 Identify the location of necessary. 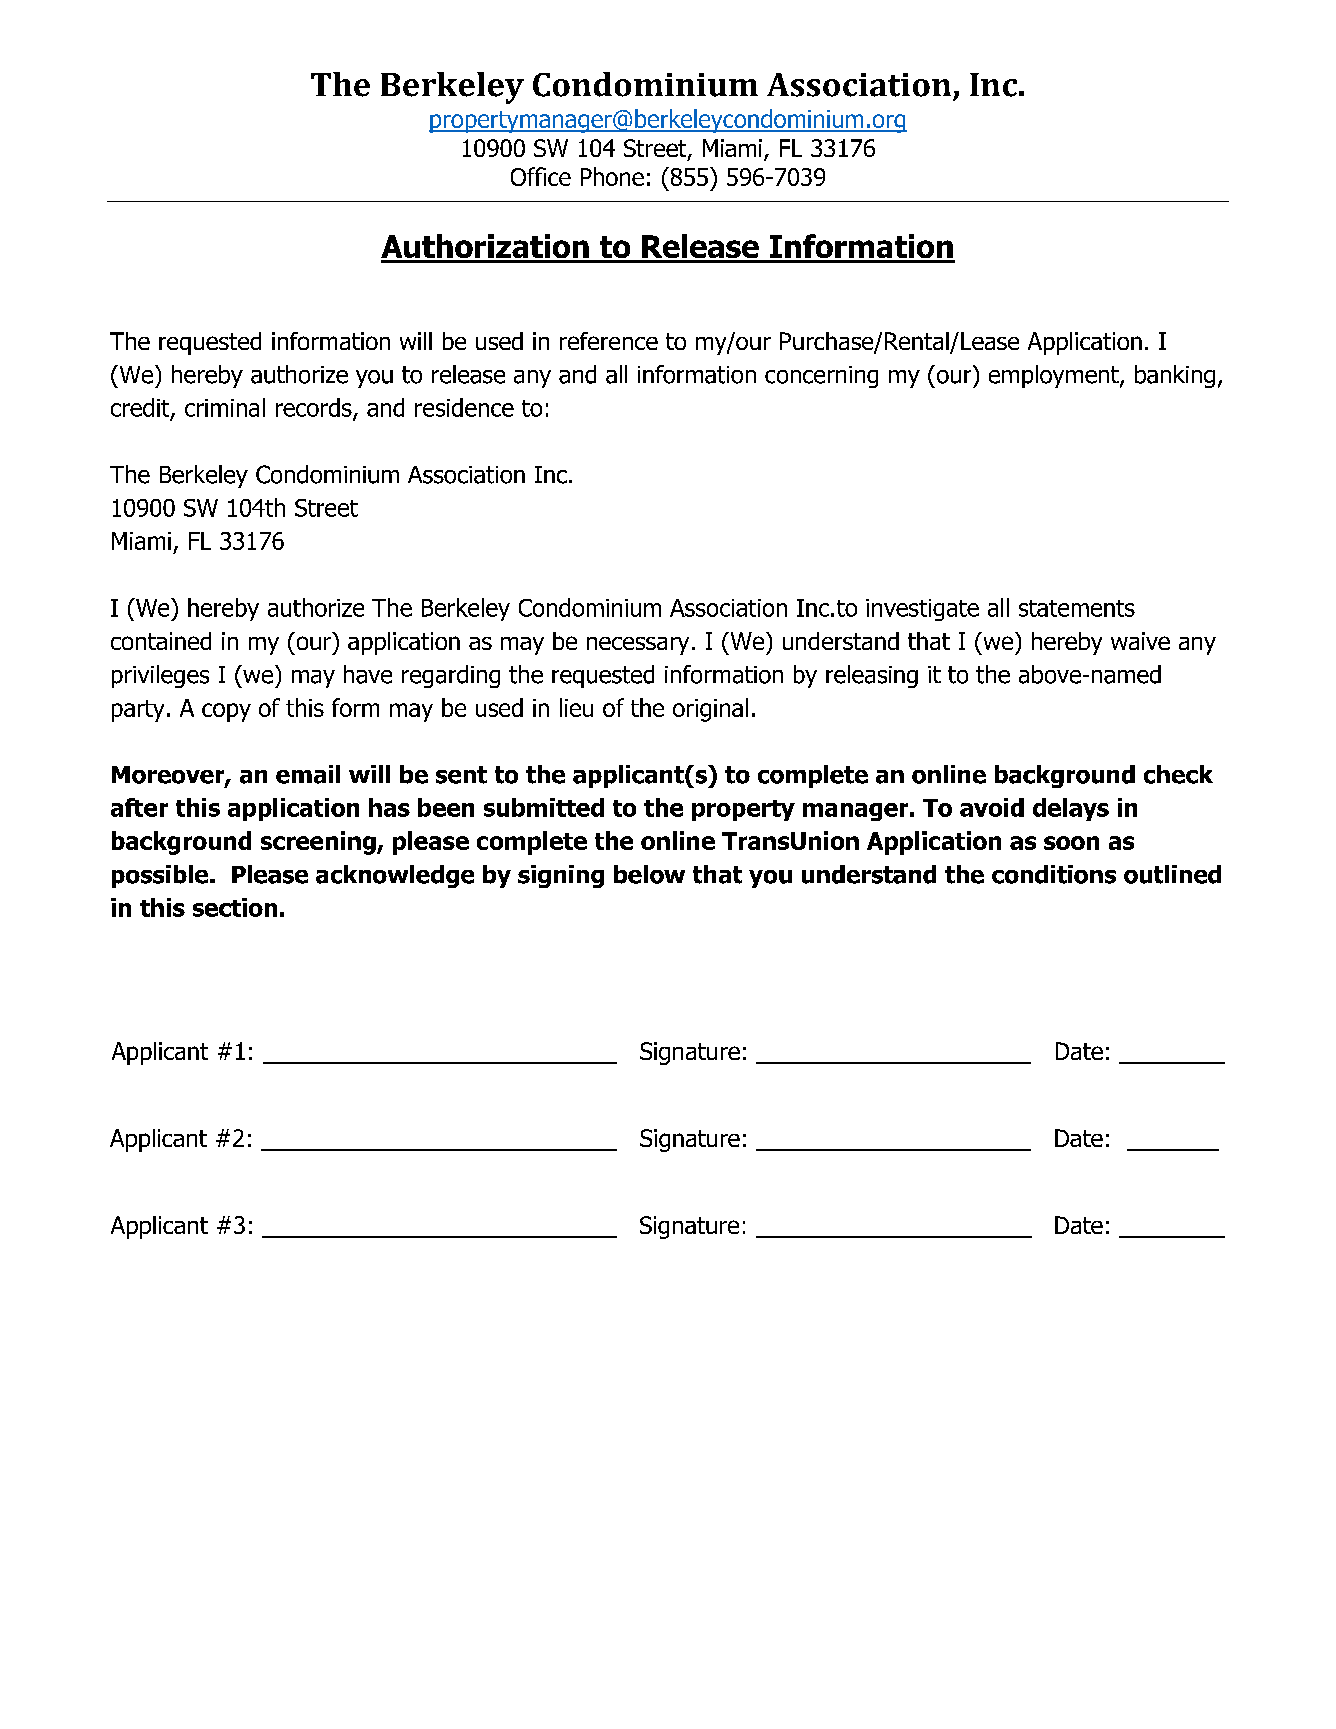
(638, 646).
